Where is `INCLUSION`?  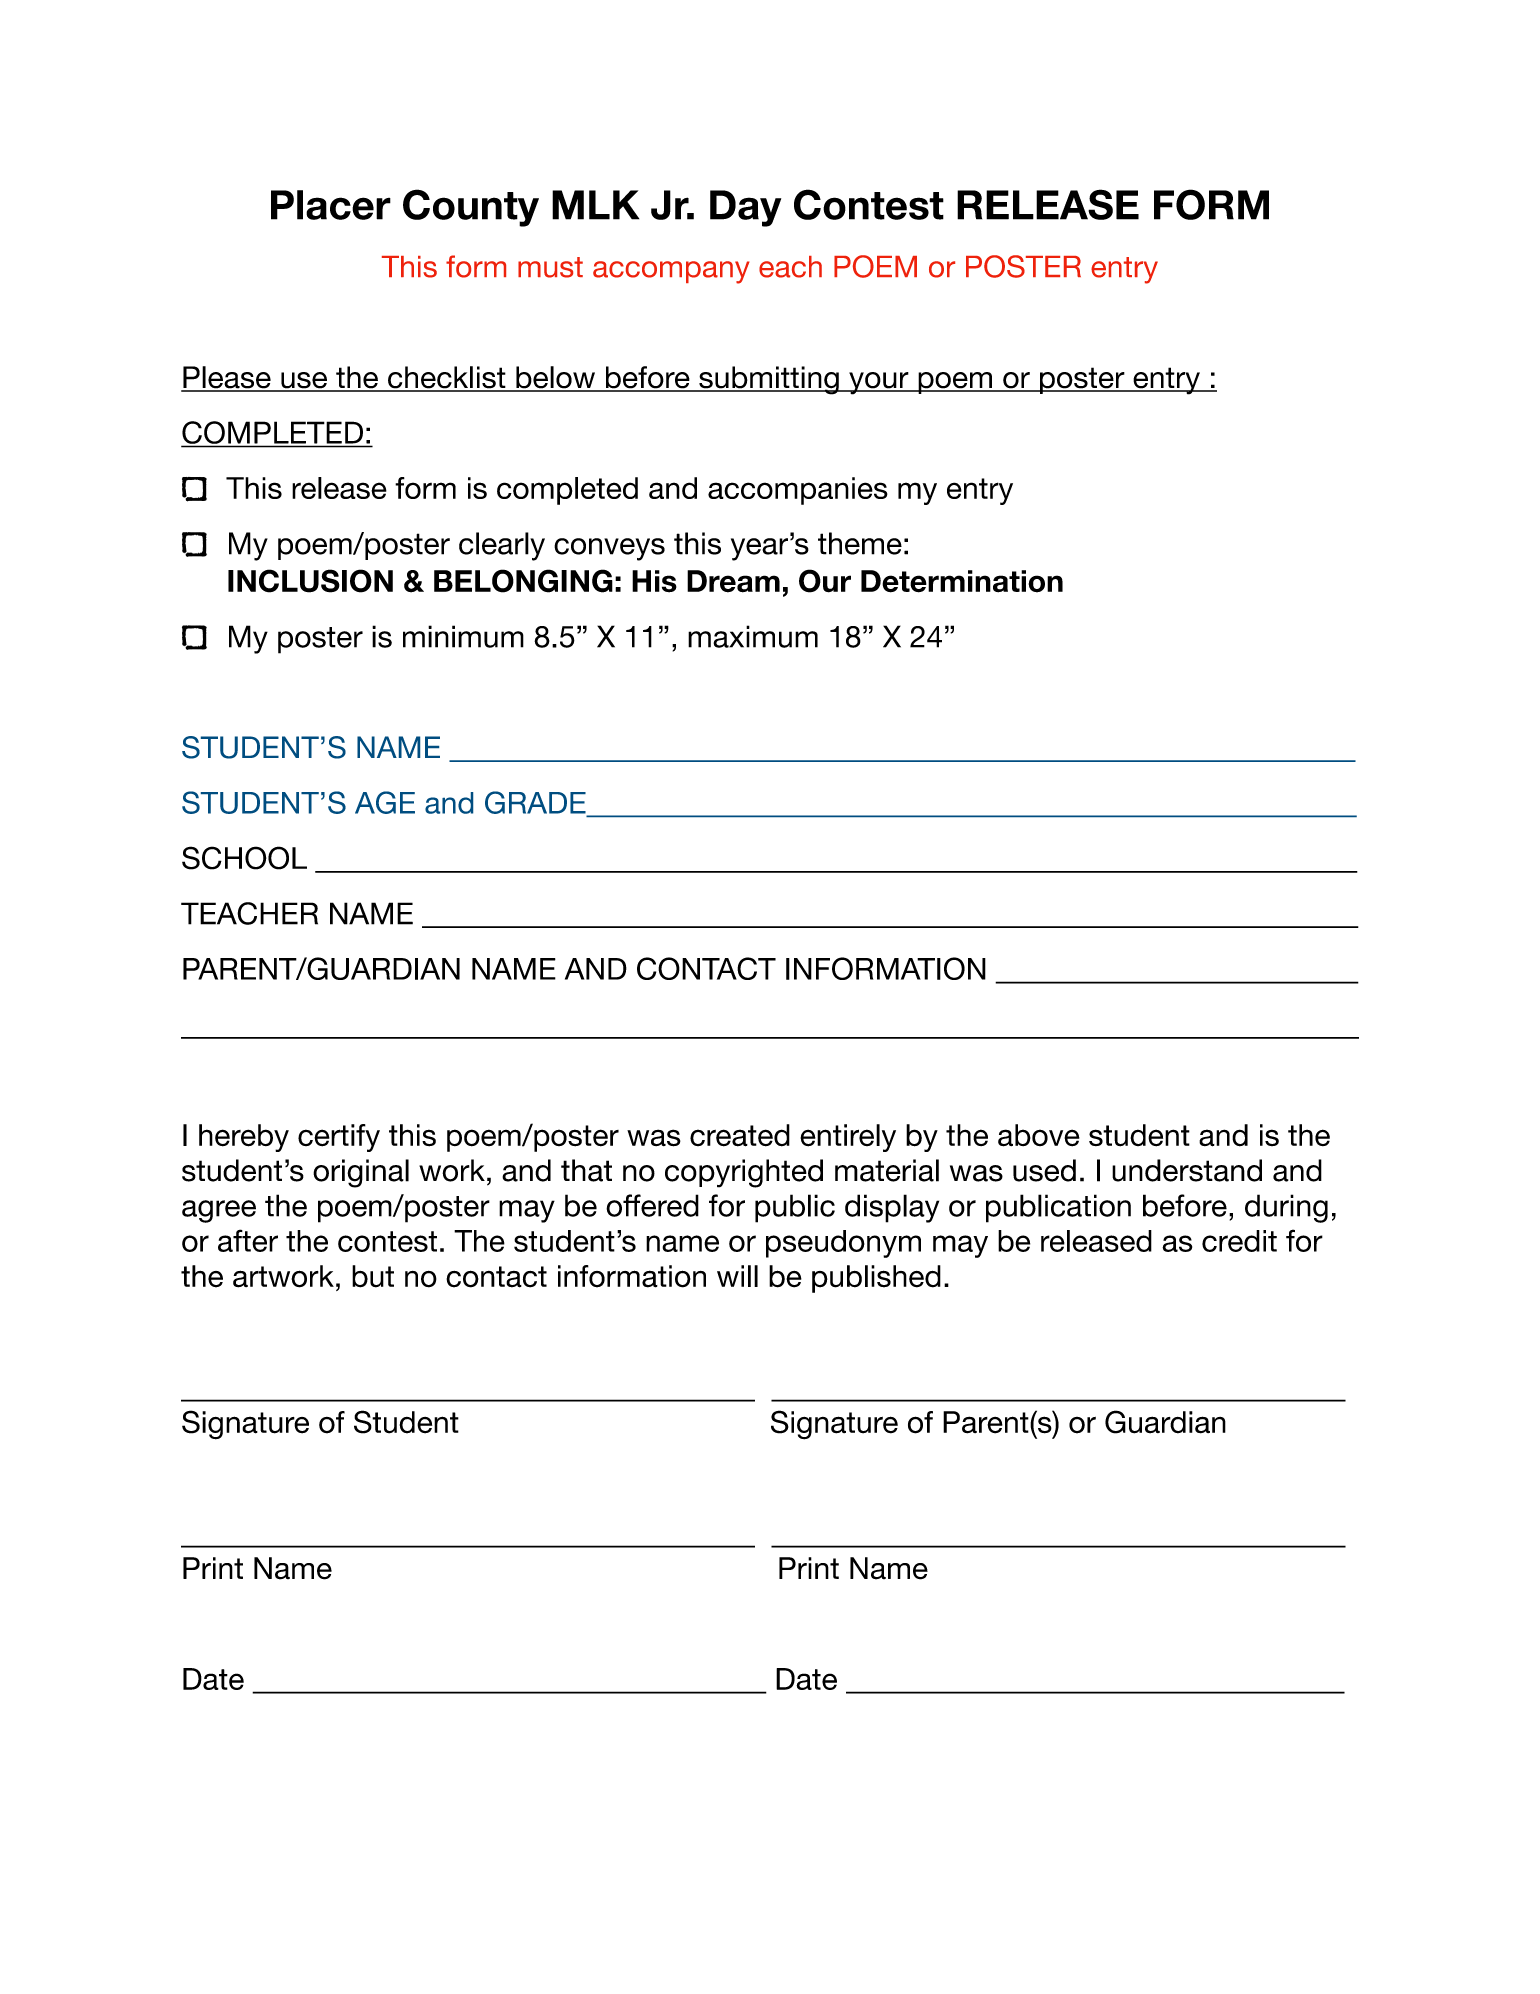
INCLUSION is located at coordinates (310, 581).
